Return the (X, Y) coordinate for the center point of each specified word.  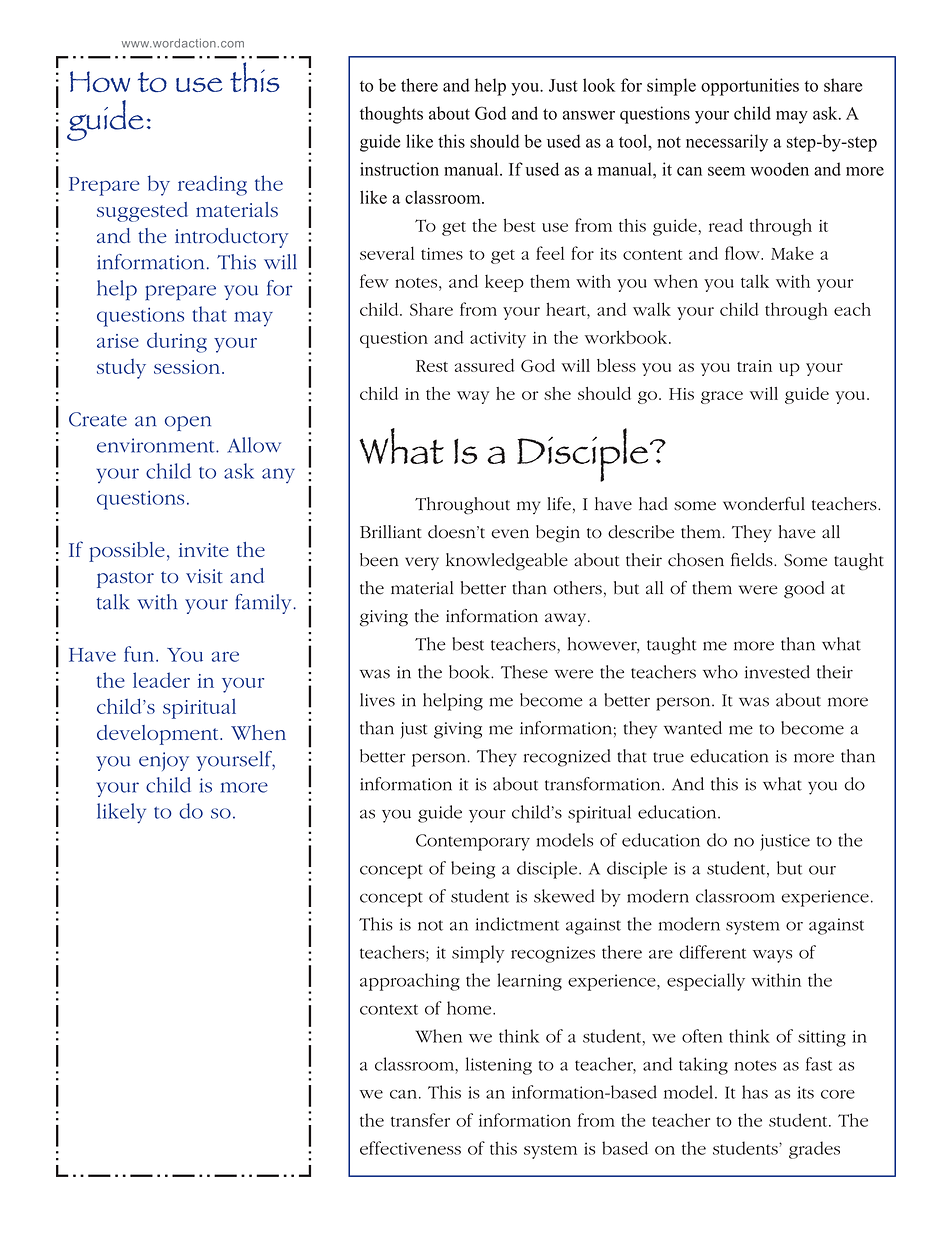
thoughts (391, 115)
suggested (142, 212)
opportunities (750, 87)
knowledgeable (507, 562)
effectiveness (410, 1148)
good (804, 590)
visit (204, 576)
